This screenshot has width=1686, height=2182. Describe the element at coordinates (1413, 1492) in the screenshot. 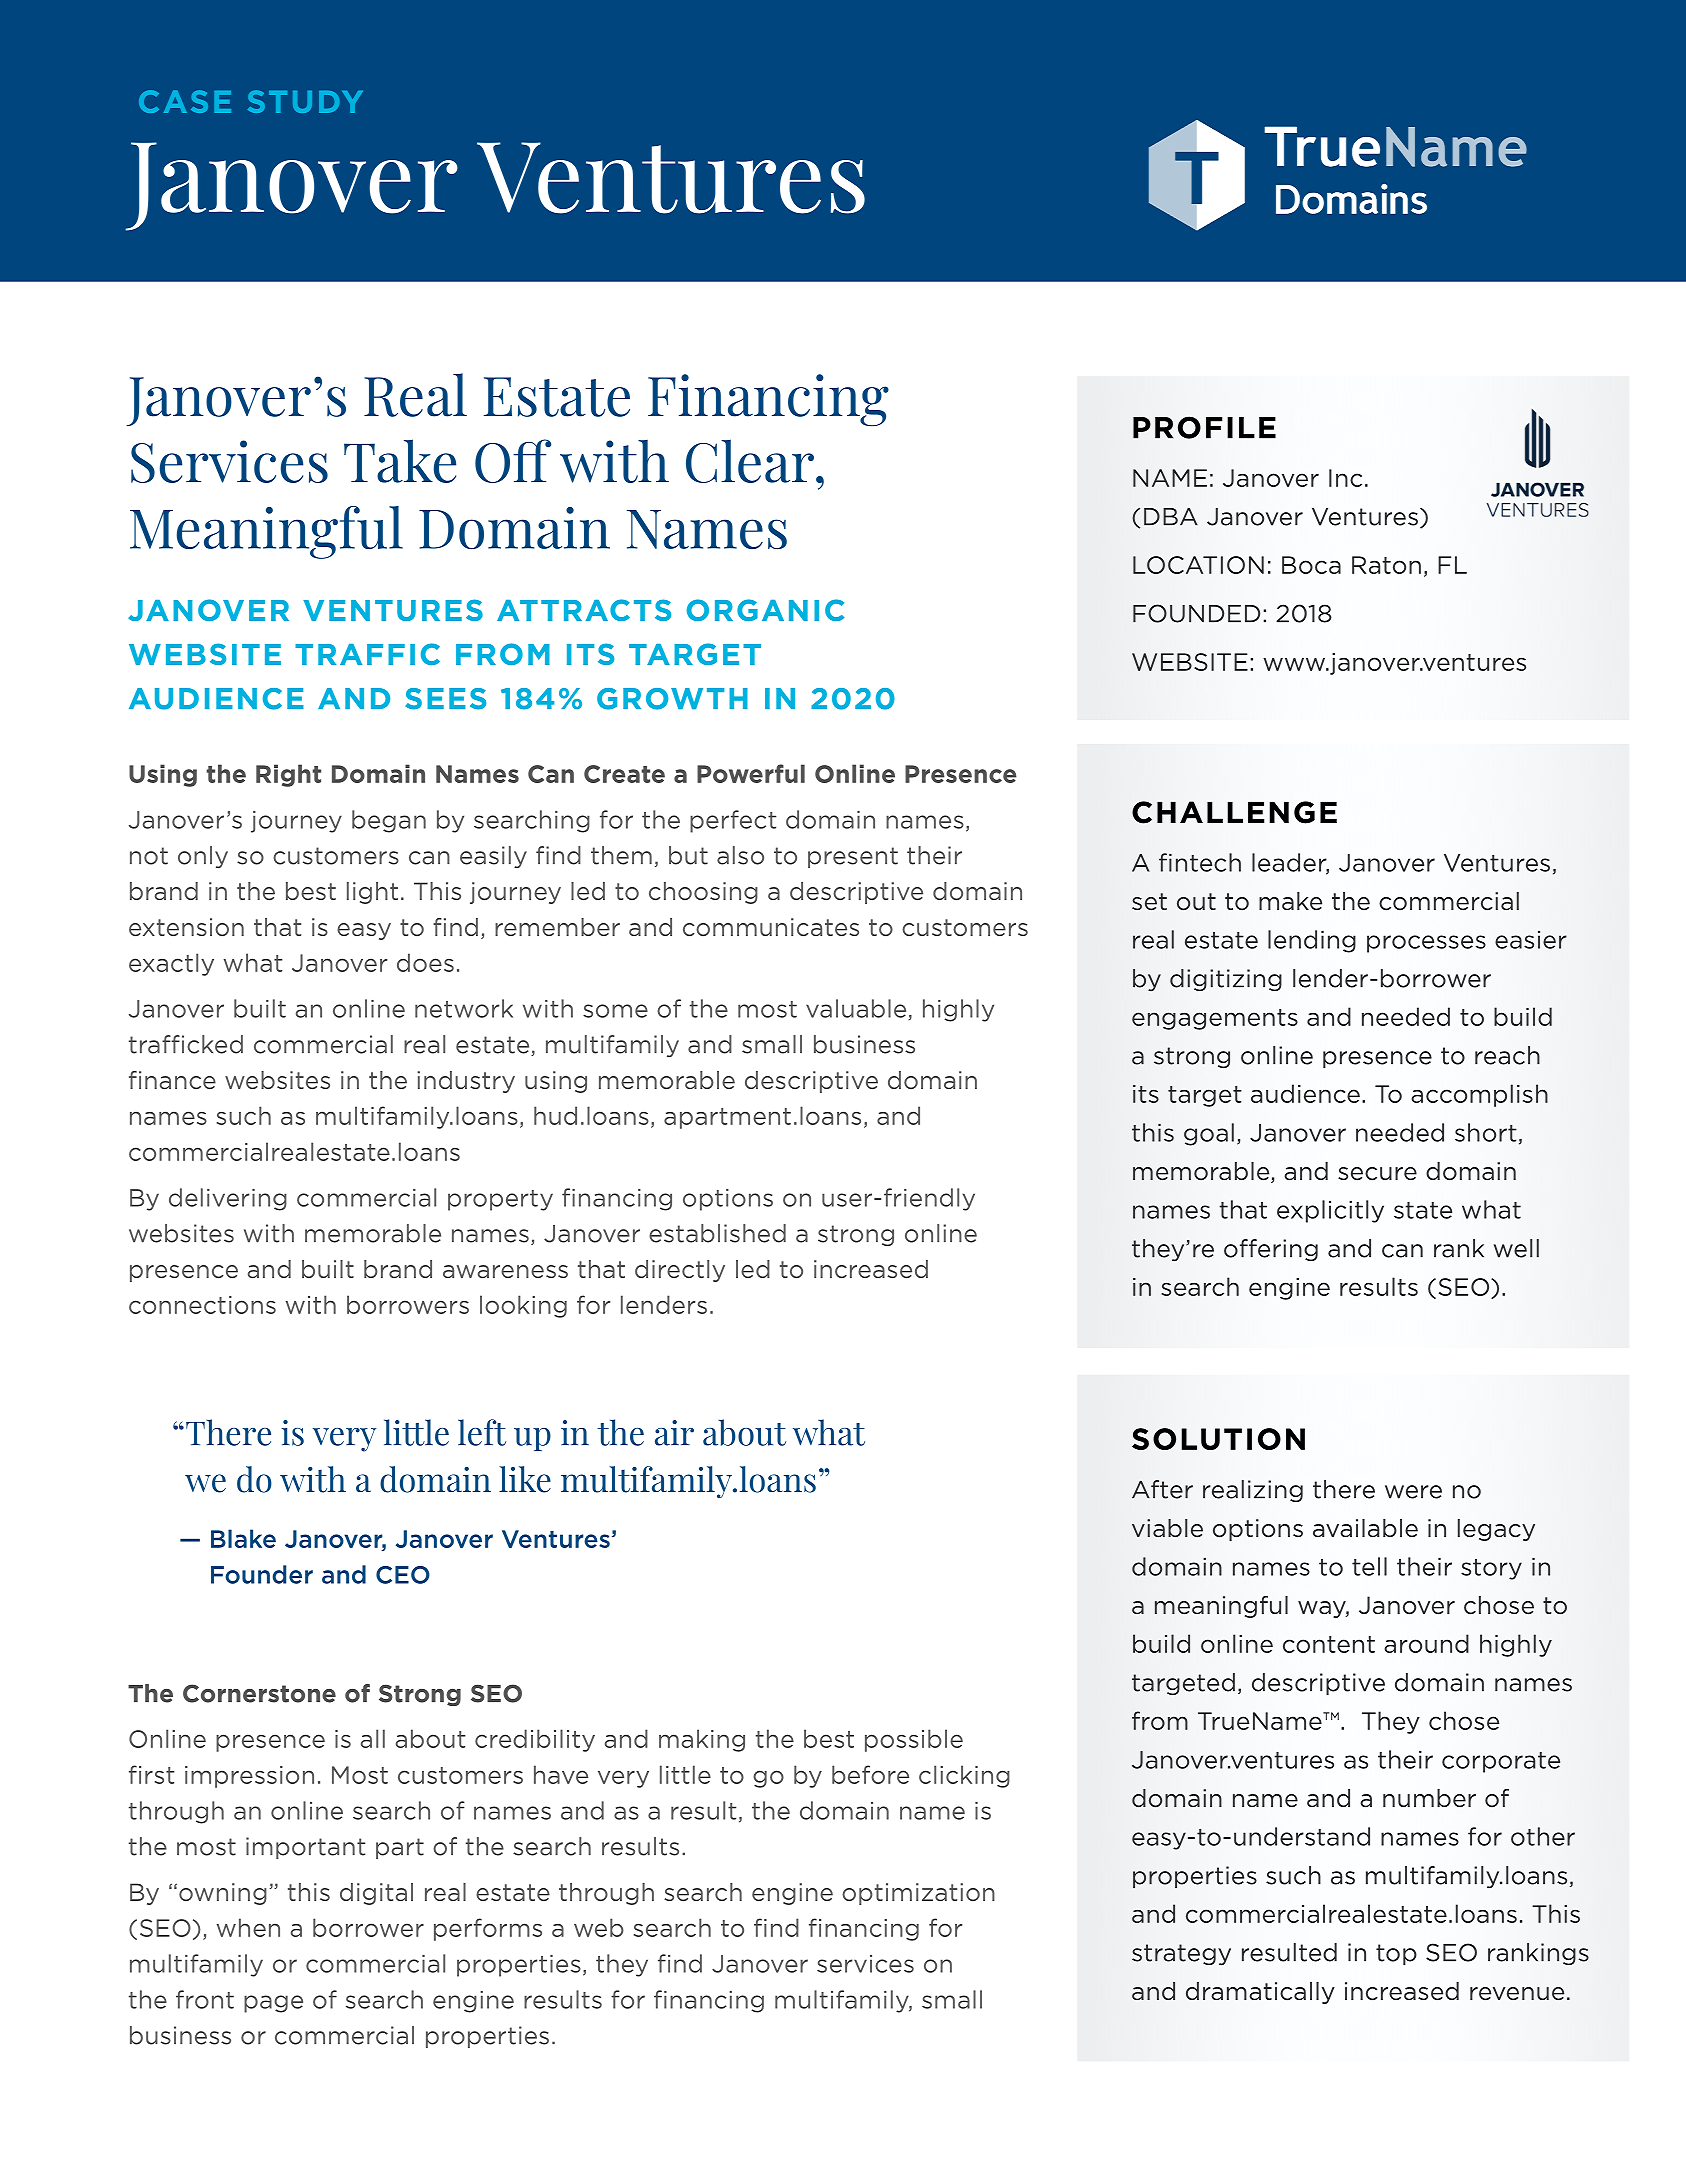

I see `were` at that location.
